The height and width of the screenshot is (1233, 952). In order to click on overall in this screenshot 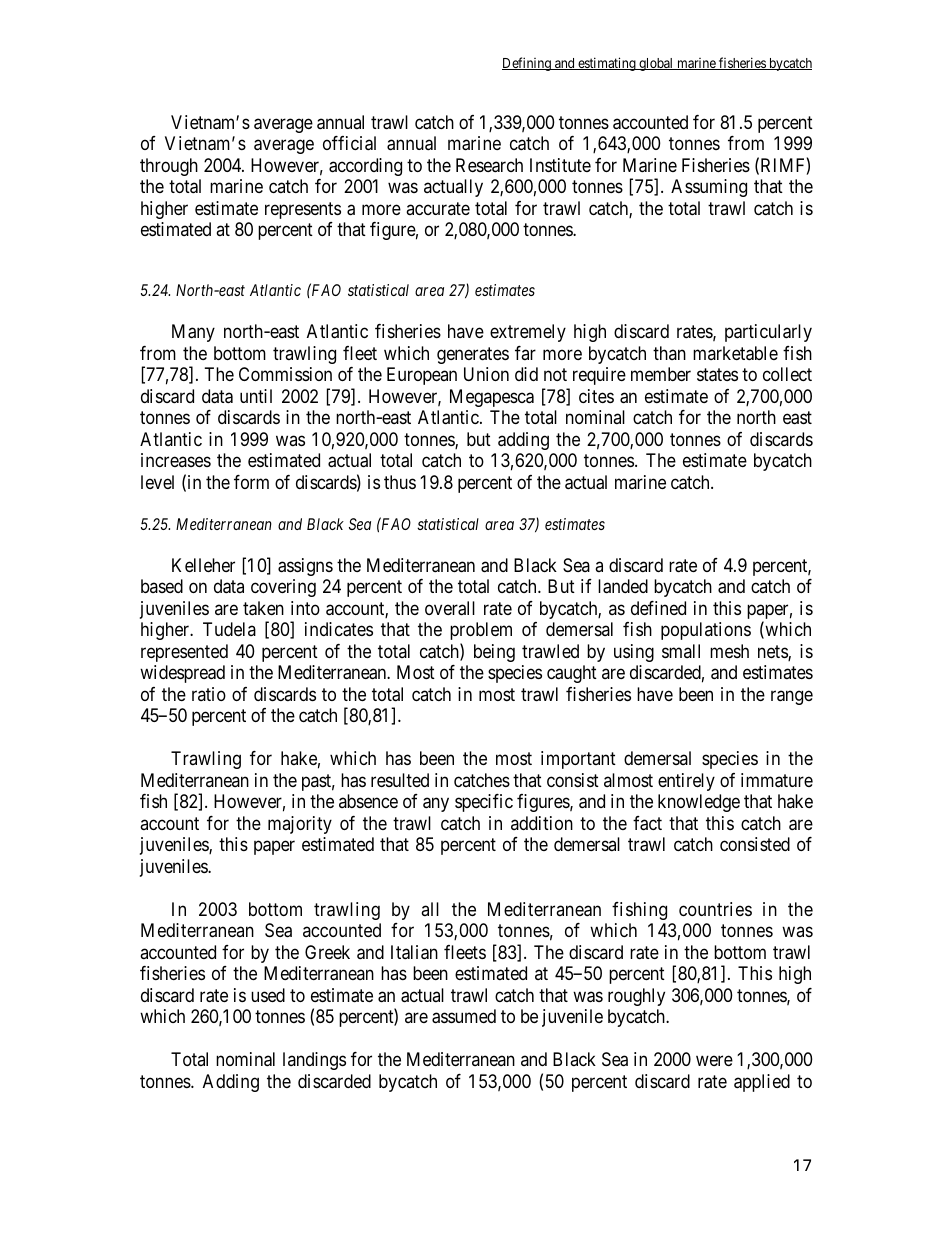, I will do `click(450, 608)`.
